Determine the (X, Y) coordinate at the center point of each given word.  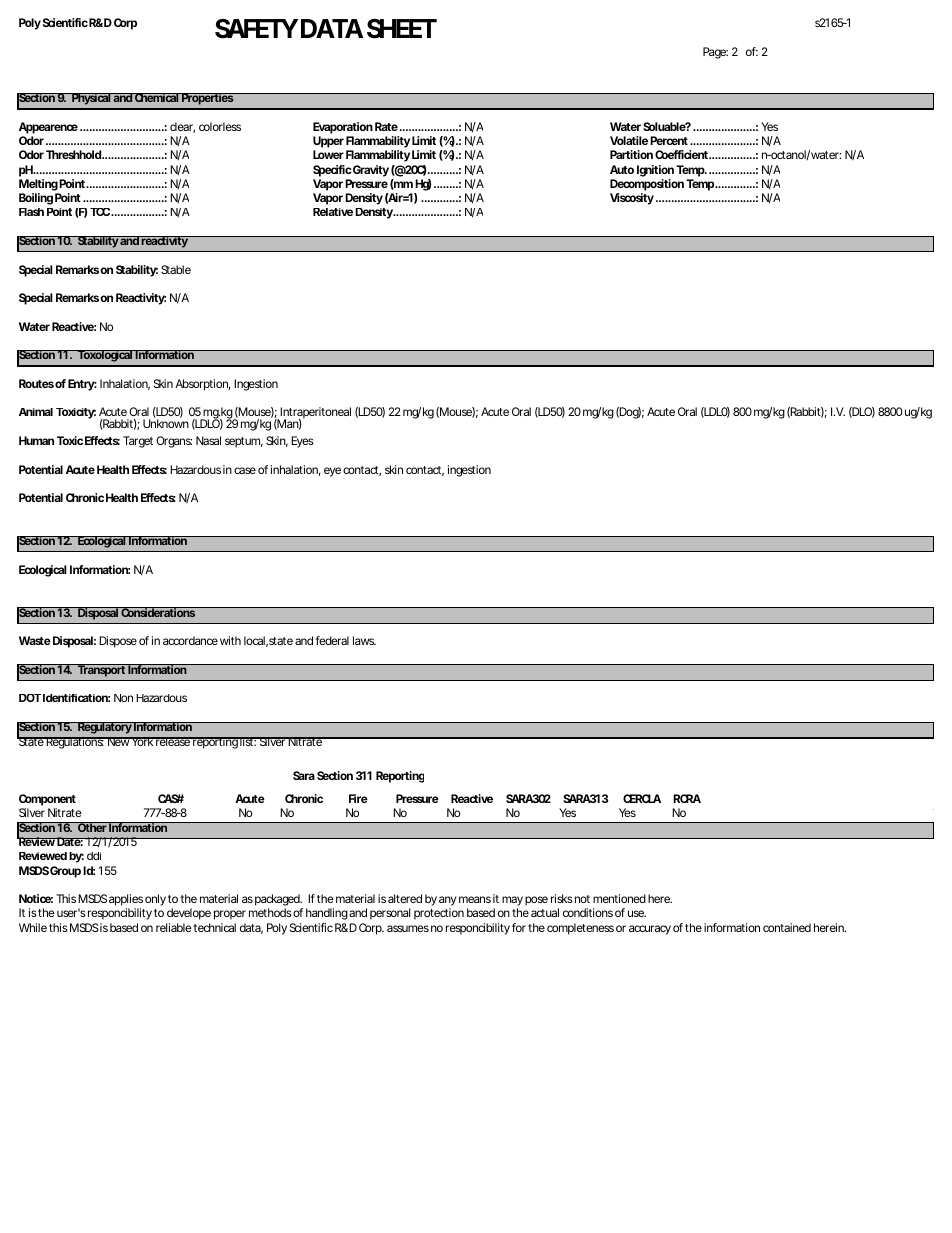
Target (138, 442)
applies (126, 901)
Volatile (629, 140)
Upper (328, 143)
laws (364, 640)
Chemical (156, 97)
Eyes (302, 442)
